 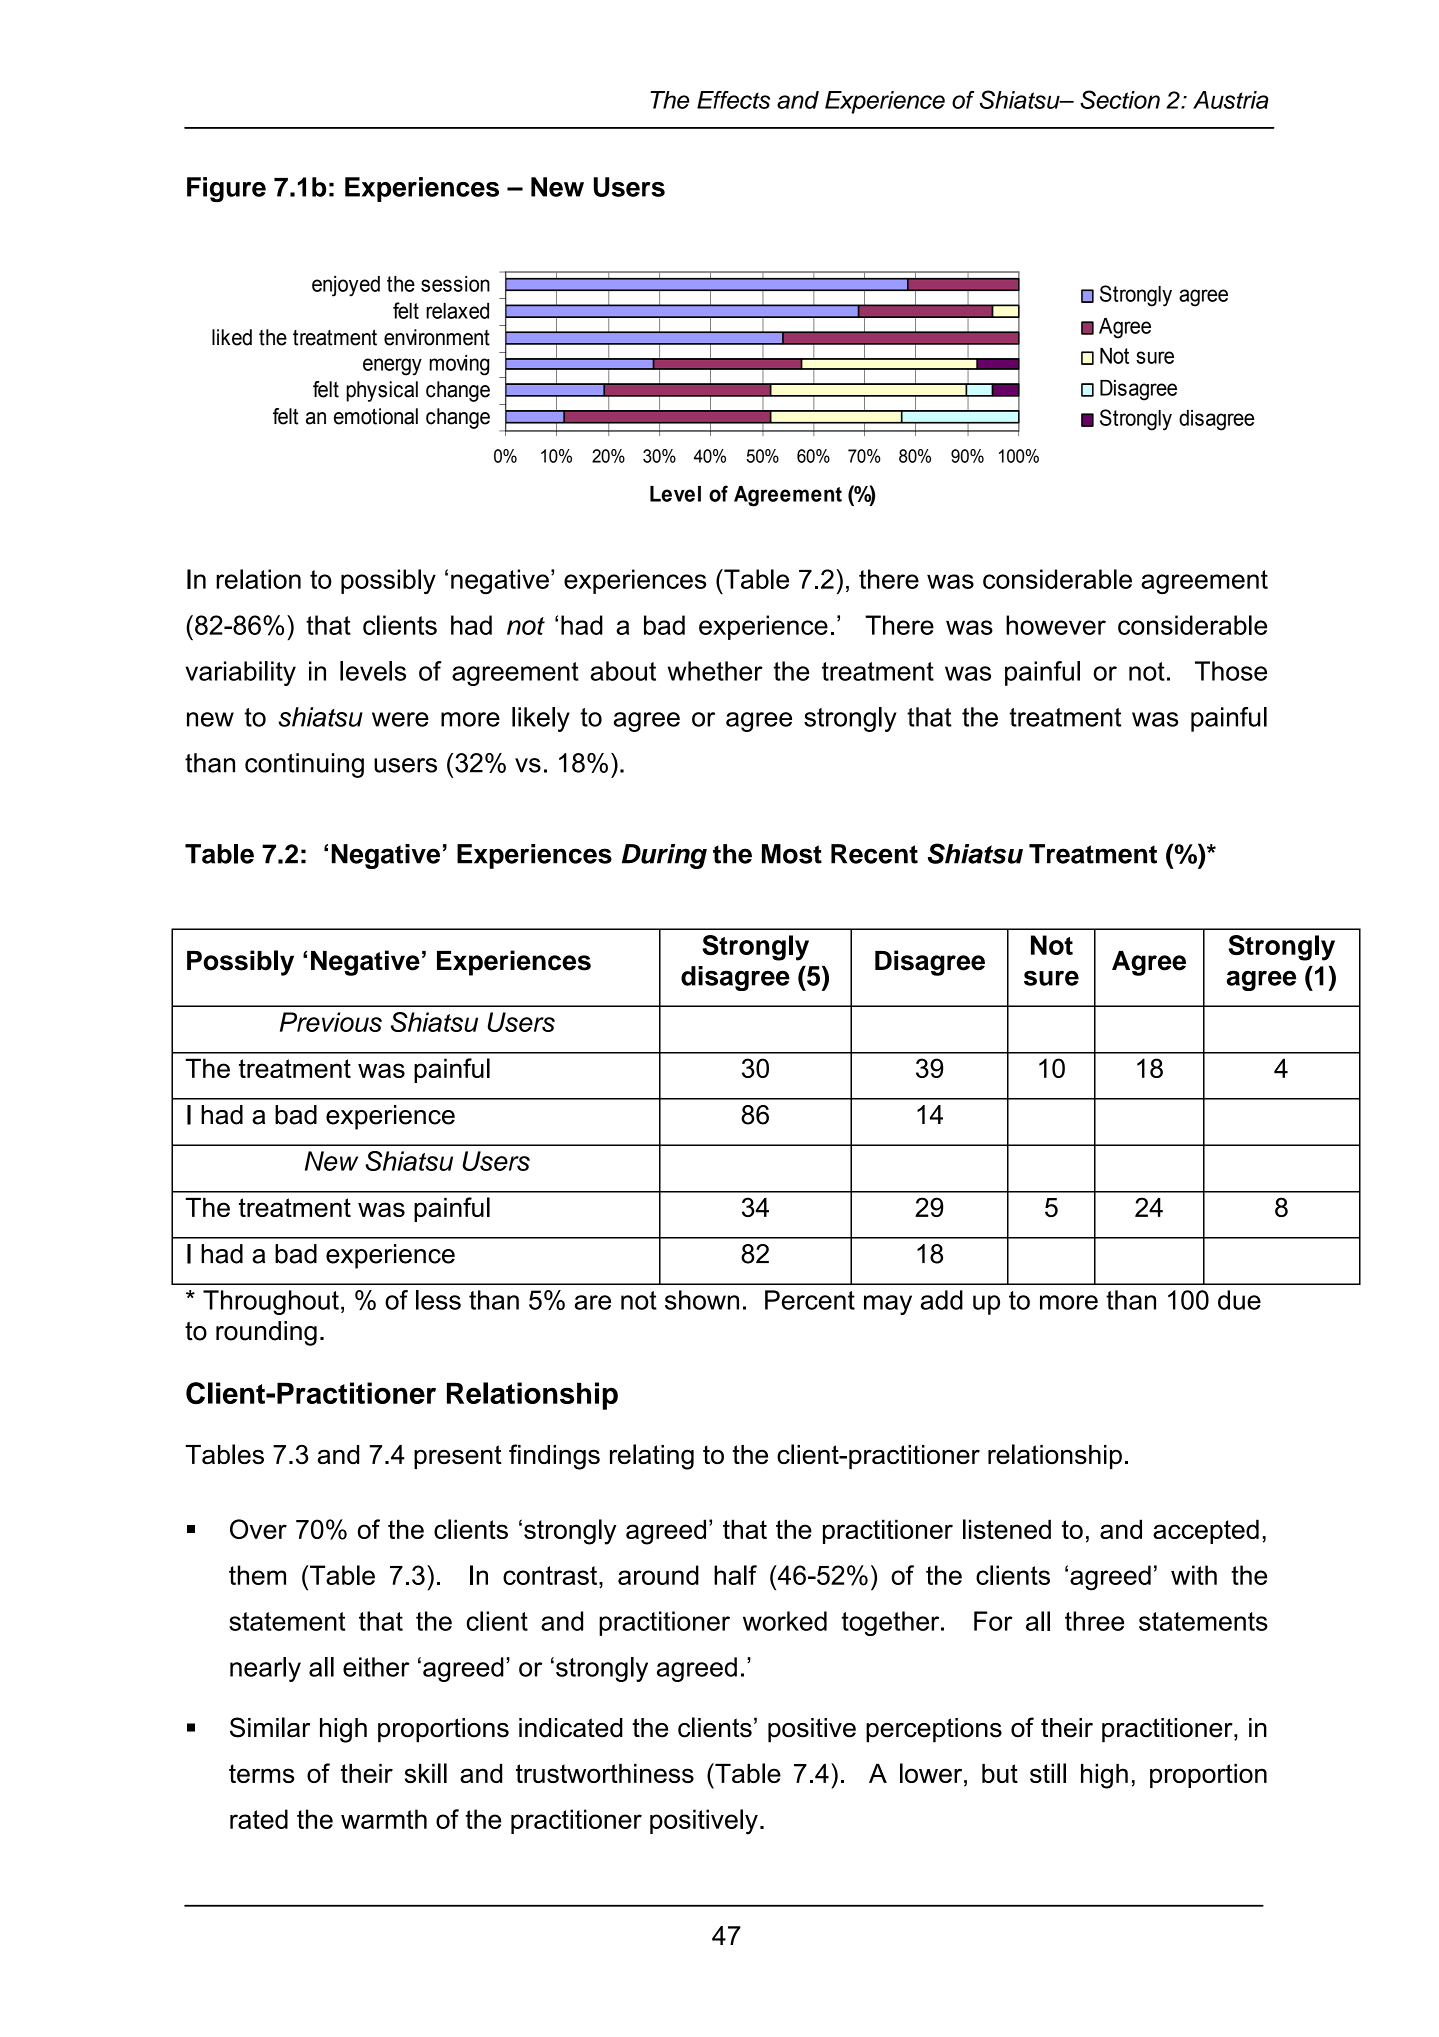 I want to click on shown, so click(x=702, y=1300).
